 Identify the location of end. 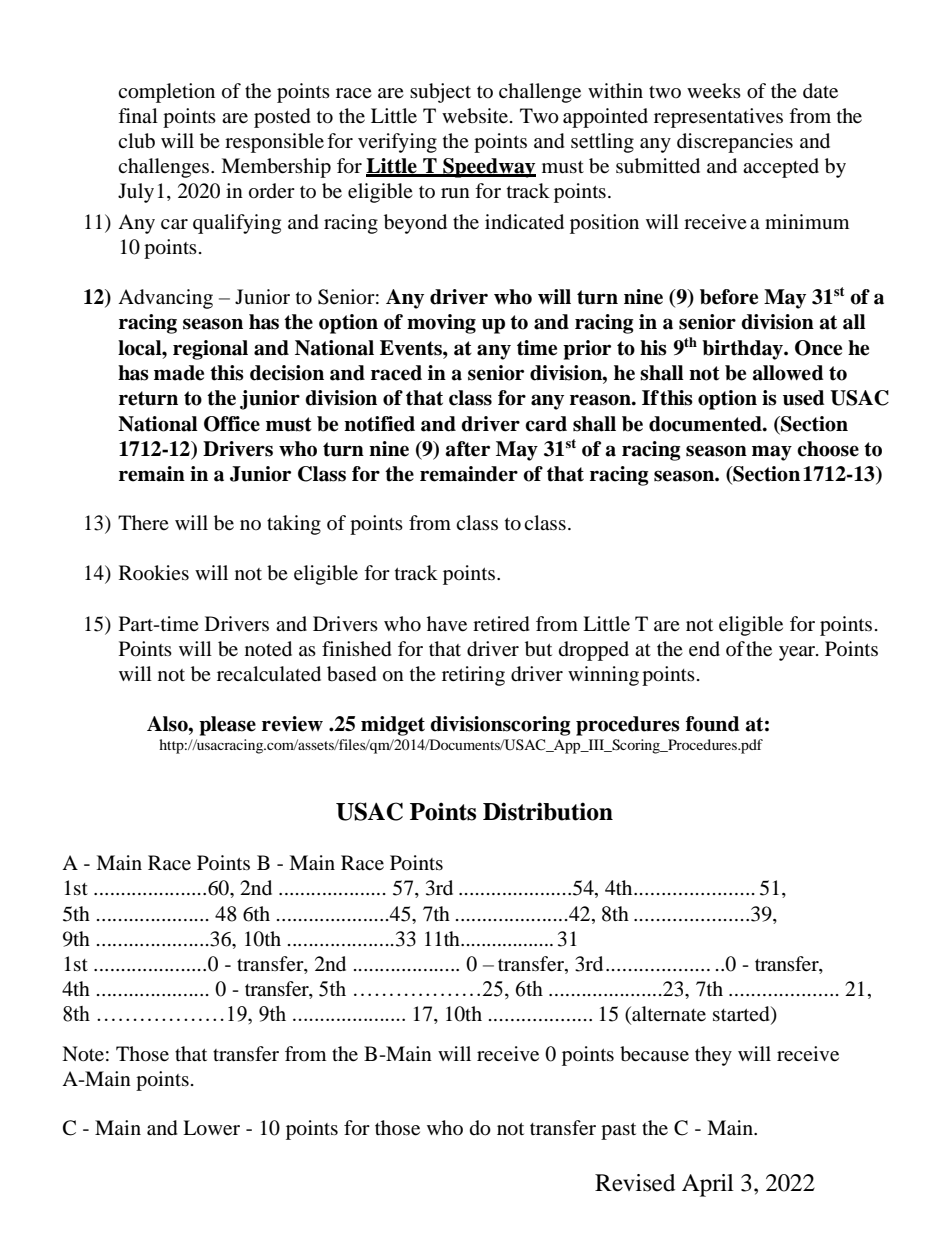
(704, 649).
